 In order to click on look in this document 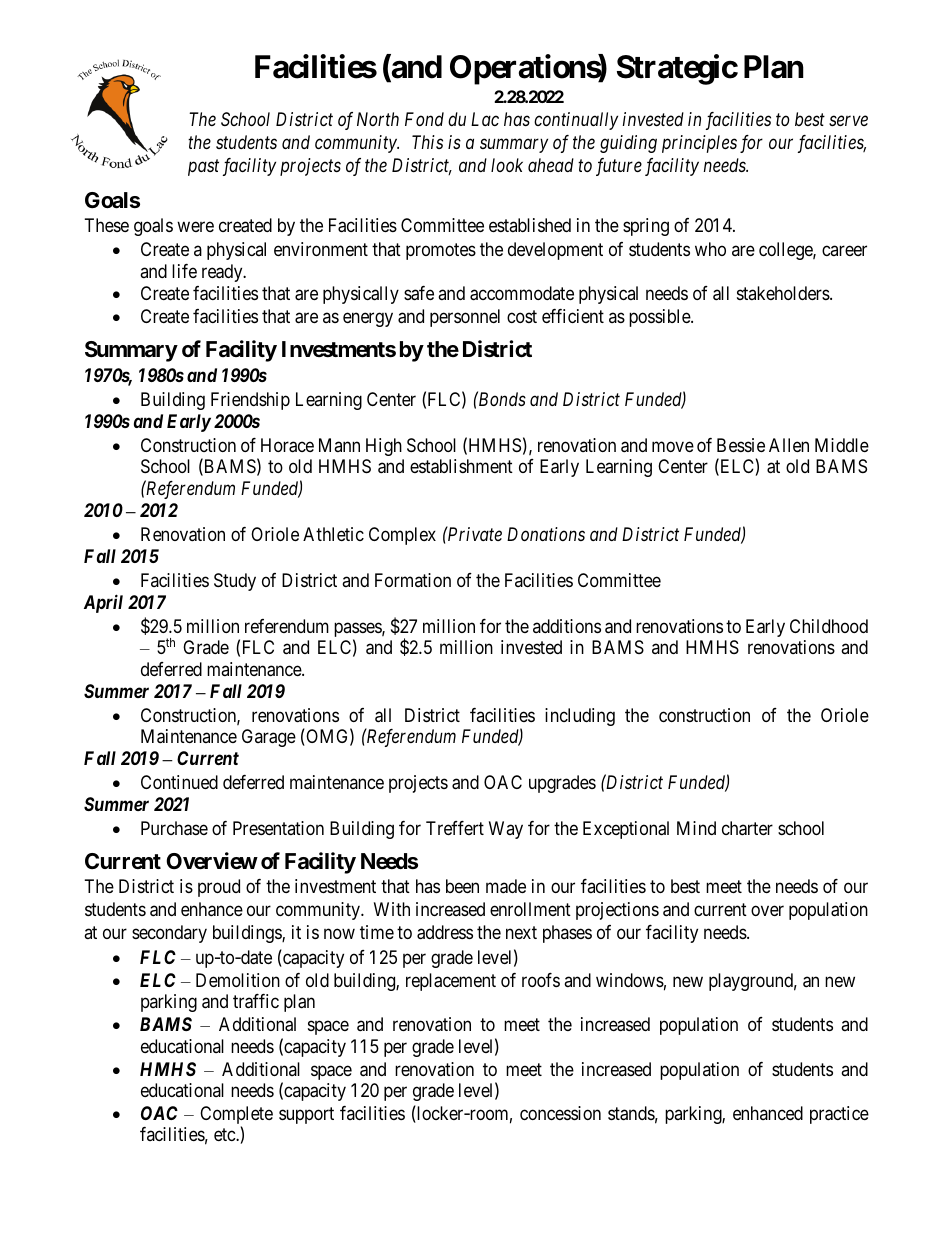, I will do `click(507, 165)`.
